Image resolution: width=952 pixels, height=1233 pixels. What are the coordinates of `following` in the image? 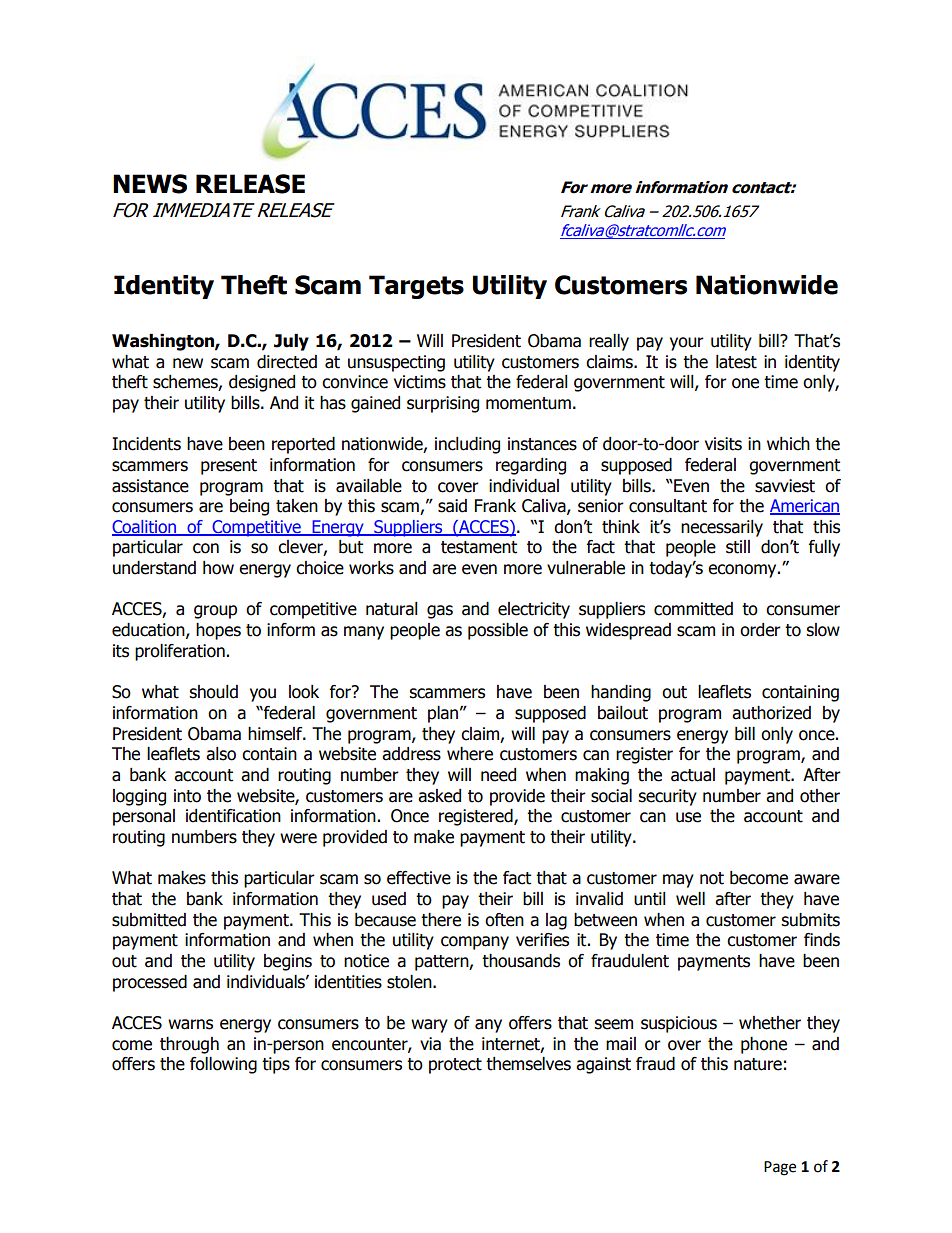 It's located at (223, 1065).
